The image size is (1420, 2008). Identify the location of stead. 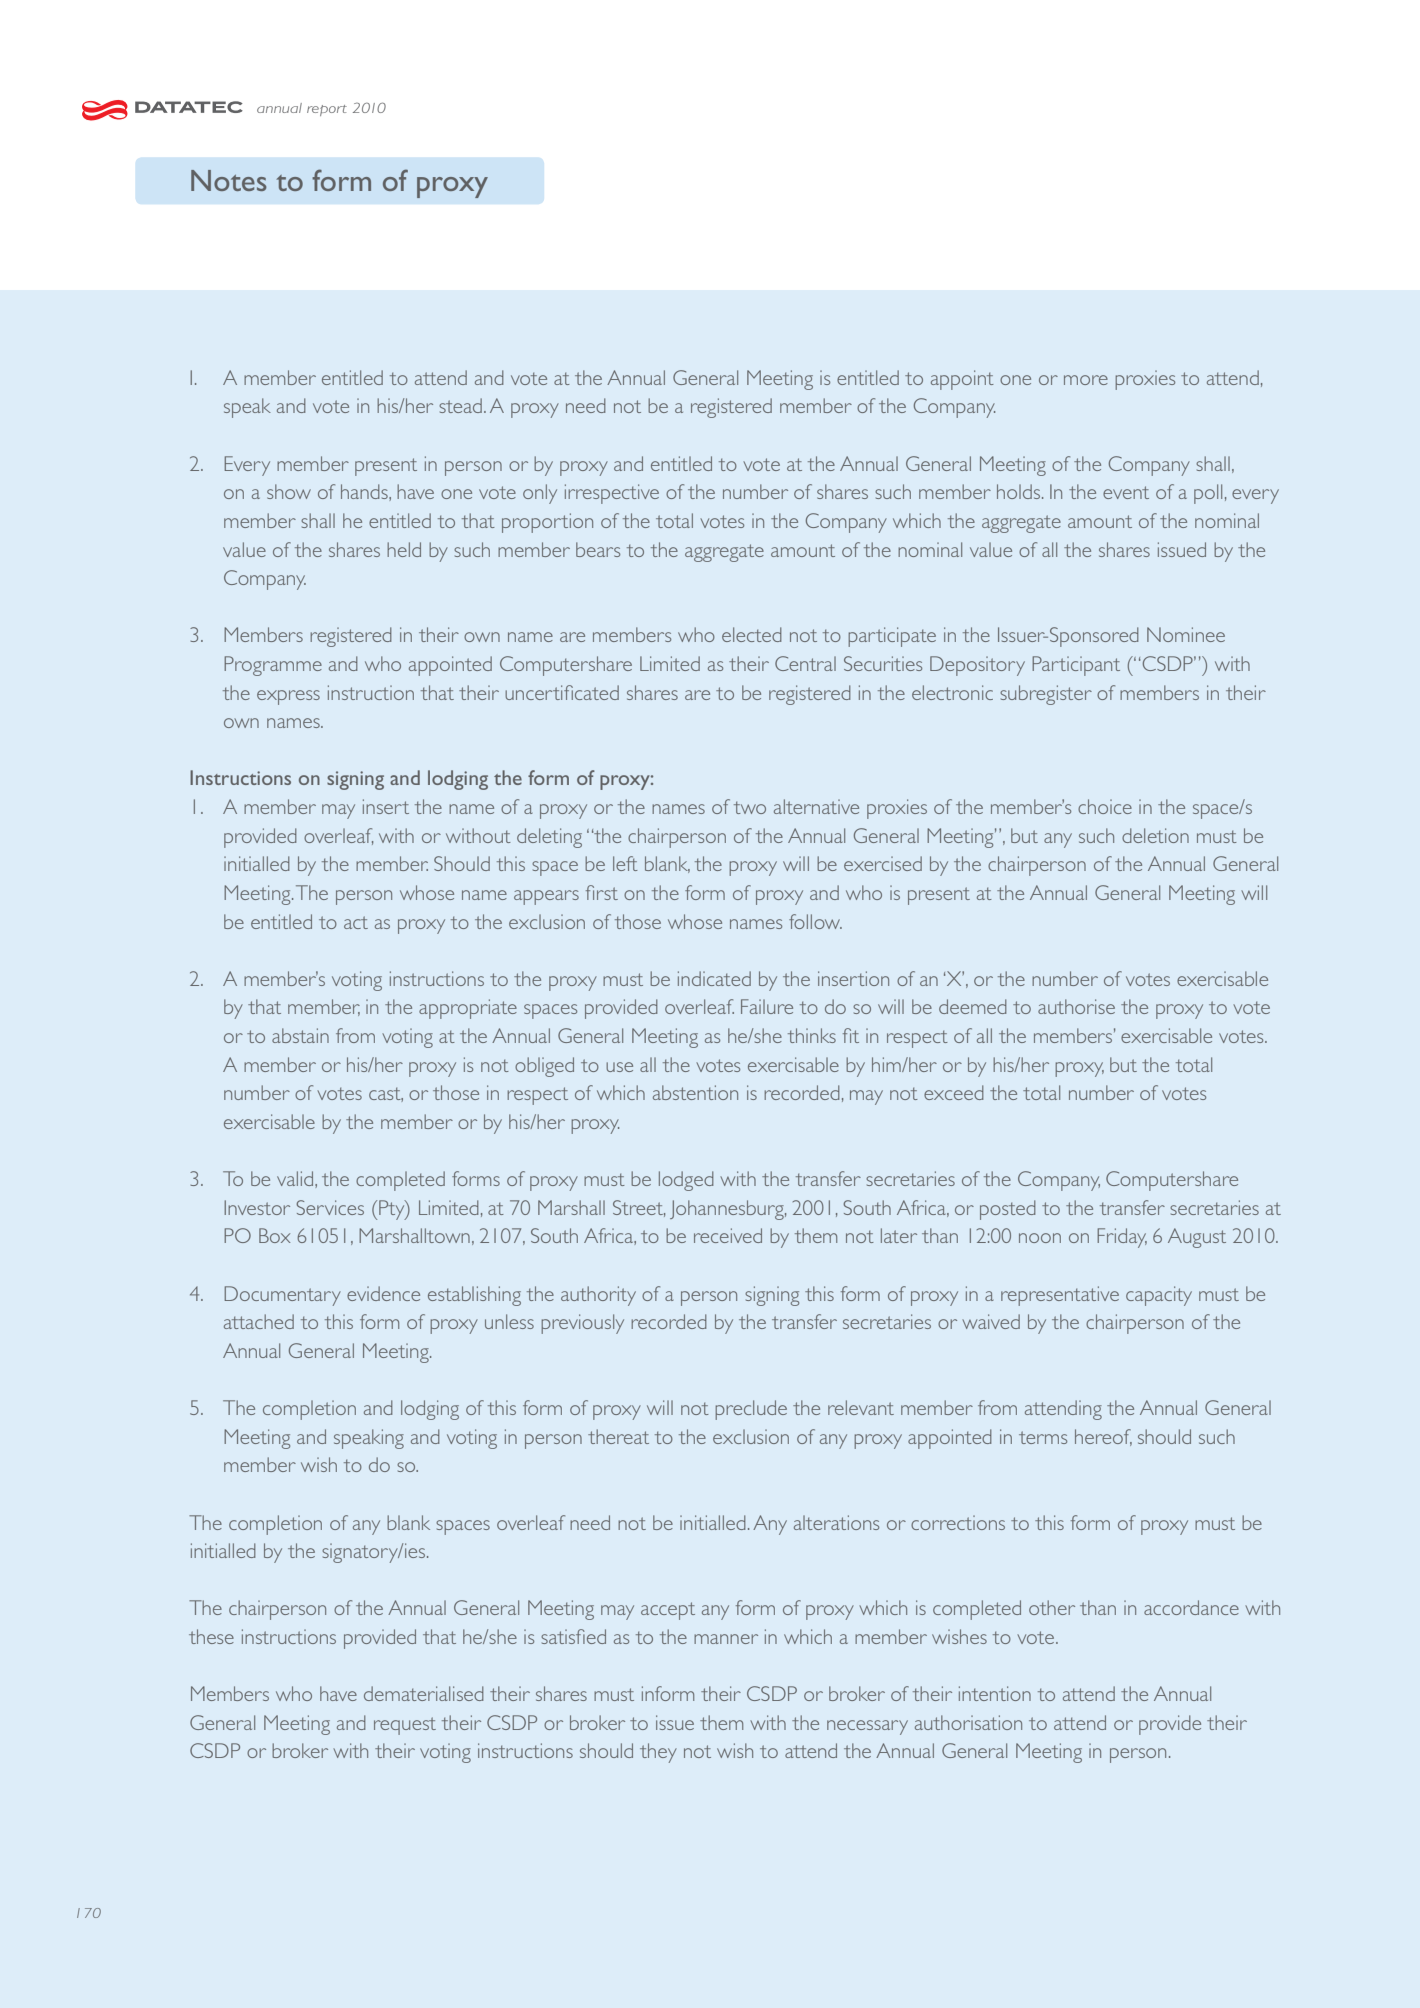
(460, 405).
